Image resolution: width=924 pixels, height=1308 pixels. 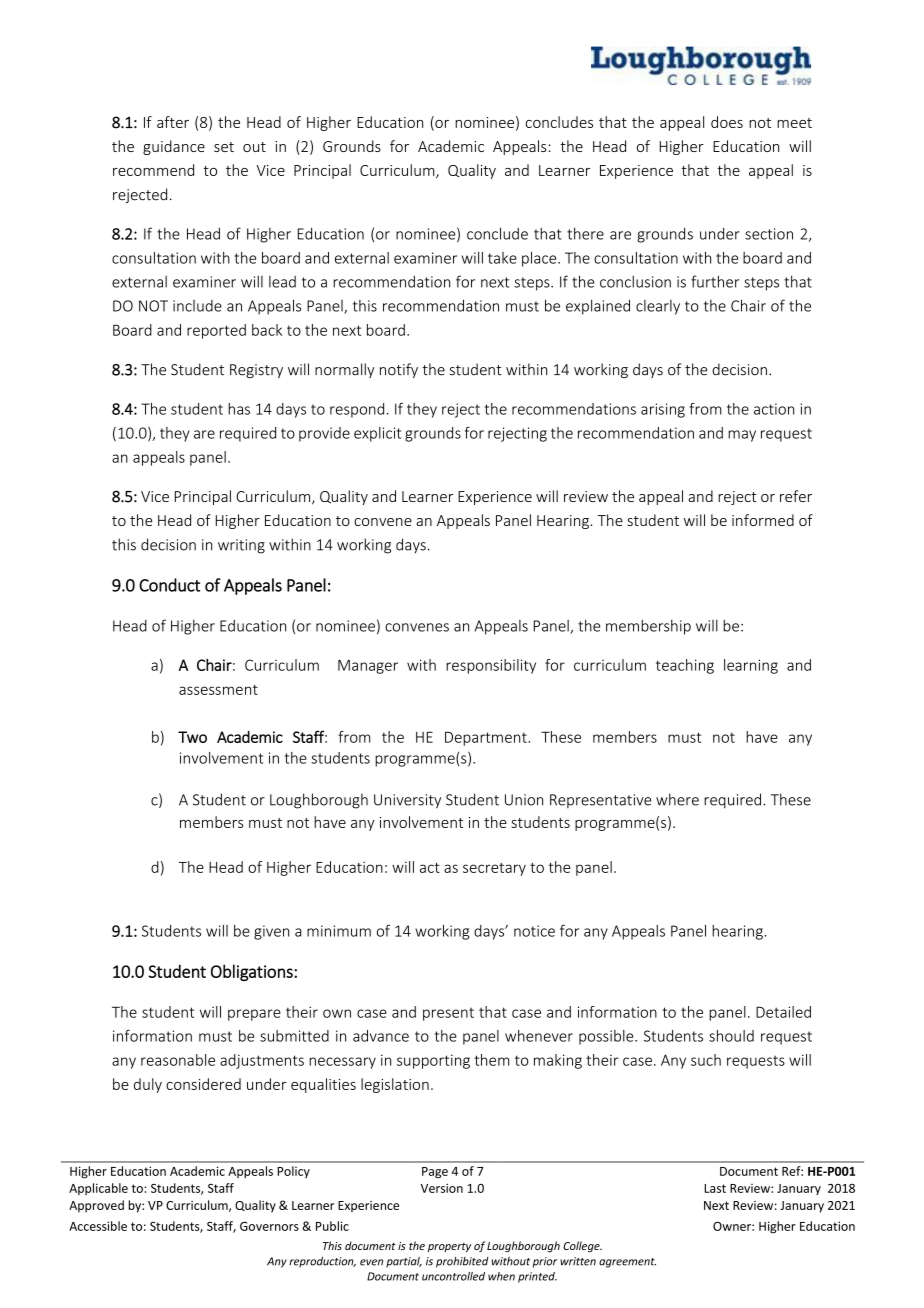 What do you see at coordinates (727, 122) in the screenshot?
I see `does` at bounding box center [727, 122].
